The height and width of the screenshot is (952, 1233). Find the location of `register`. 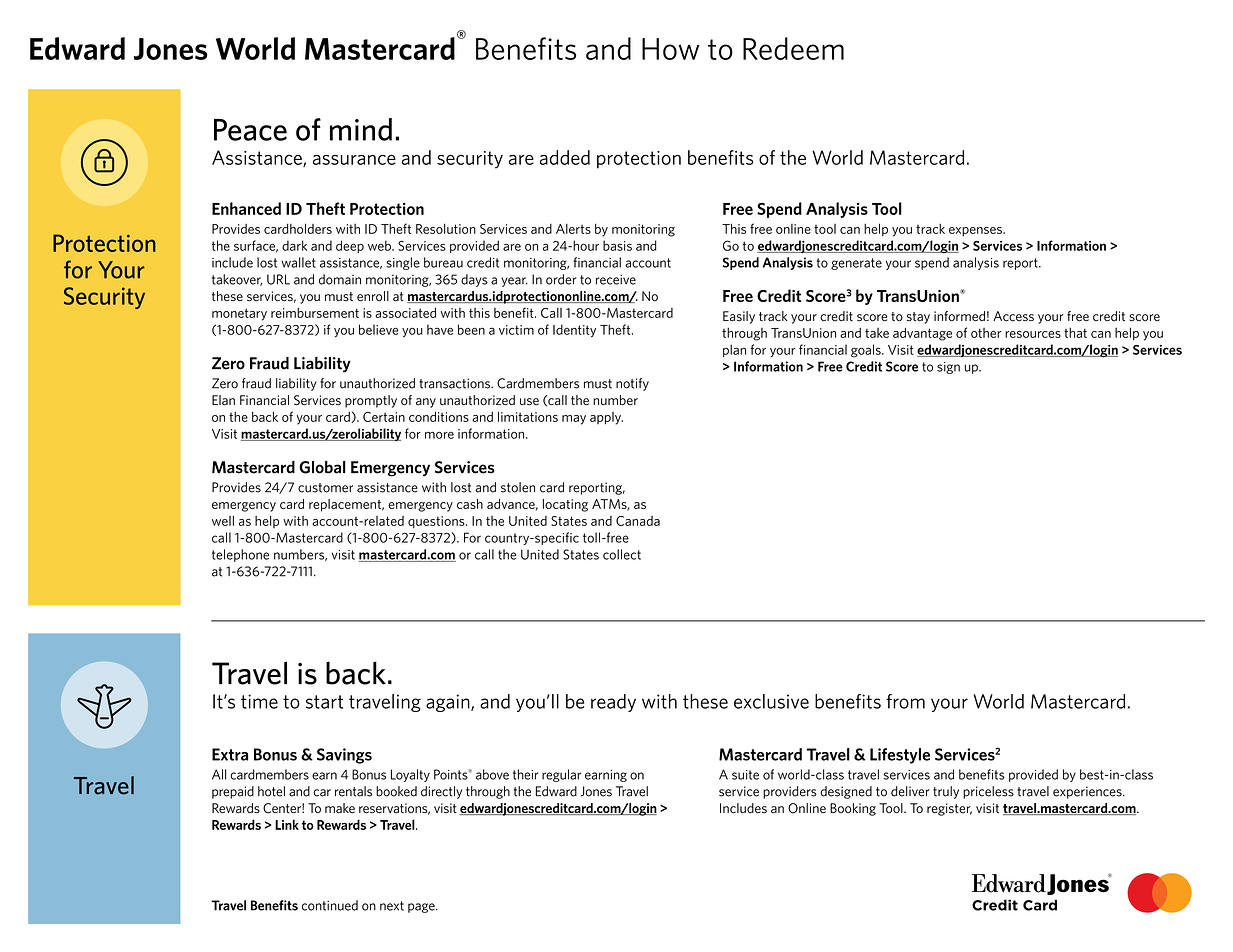

register is located at coordinates (949, 809).
